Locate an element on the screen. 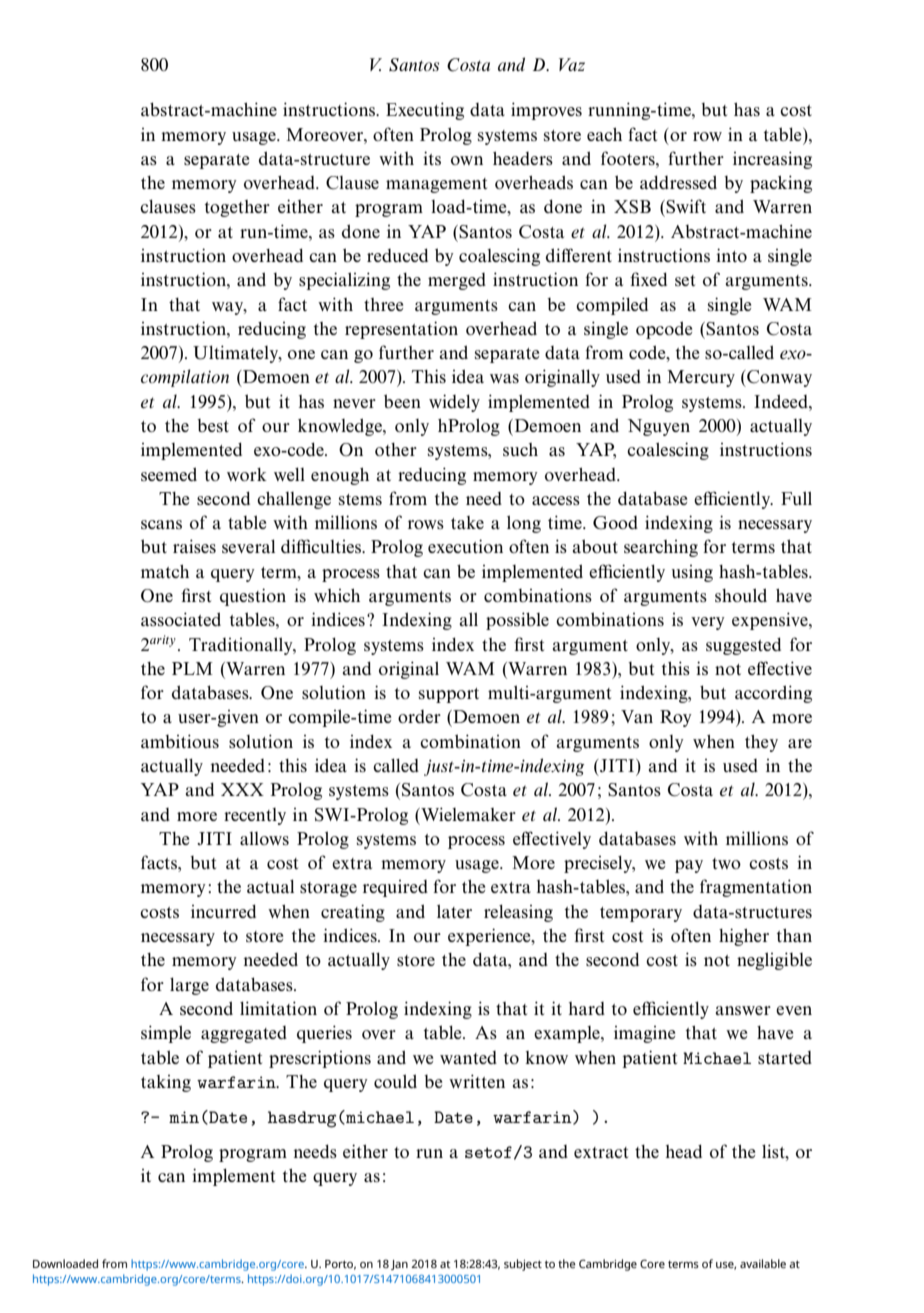 The width and height of the screenshot is (924, 1313). suggested is located at coordinates (743, 646).
